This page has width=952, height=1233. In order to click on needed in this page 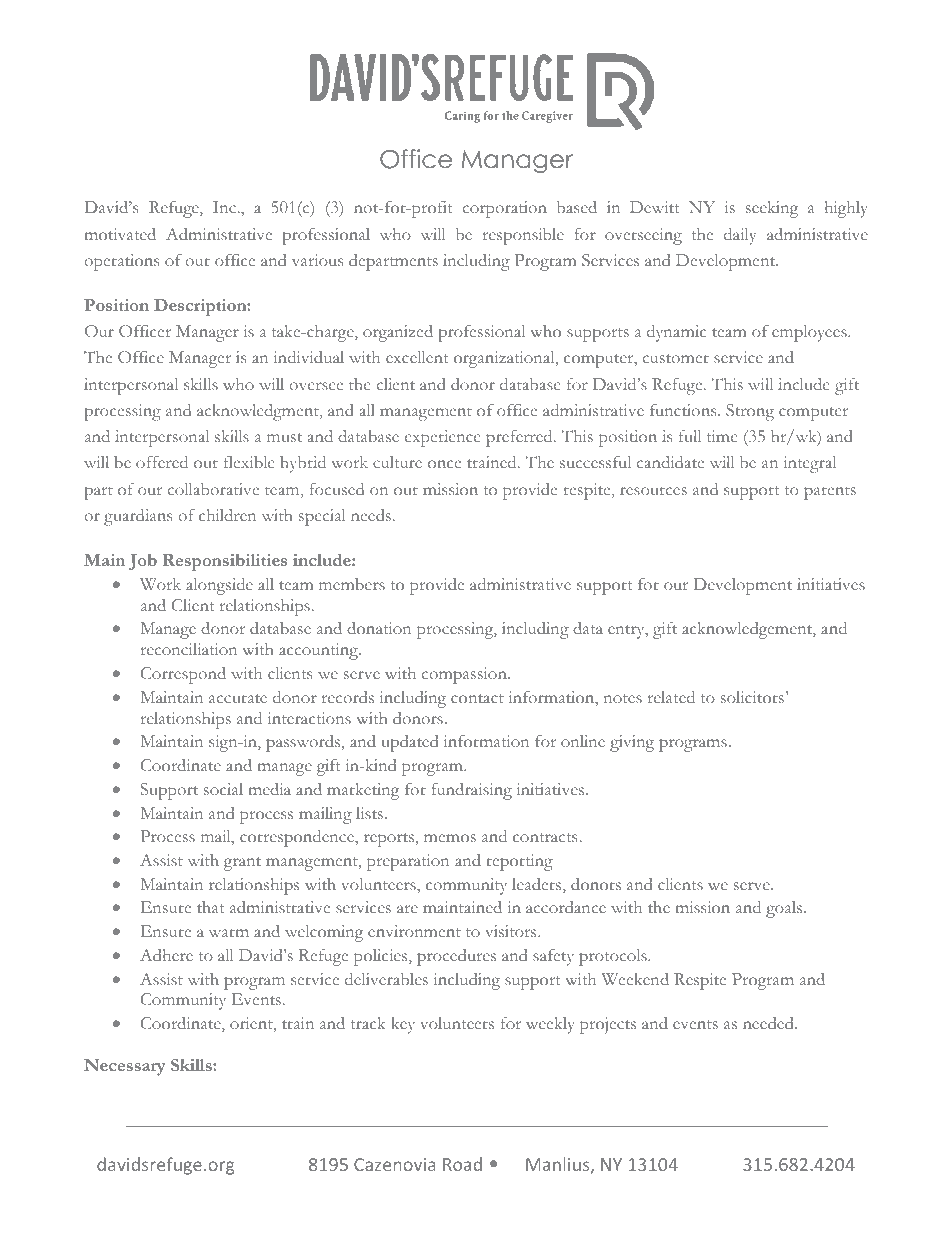, I will do `click(769, 1023)`.
